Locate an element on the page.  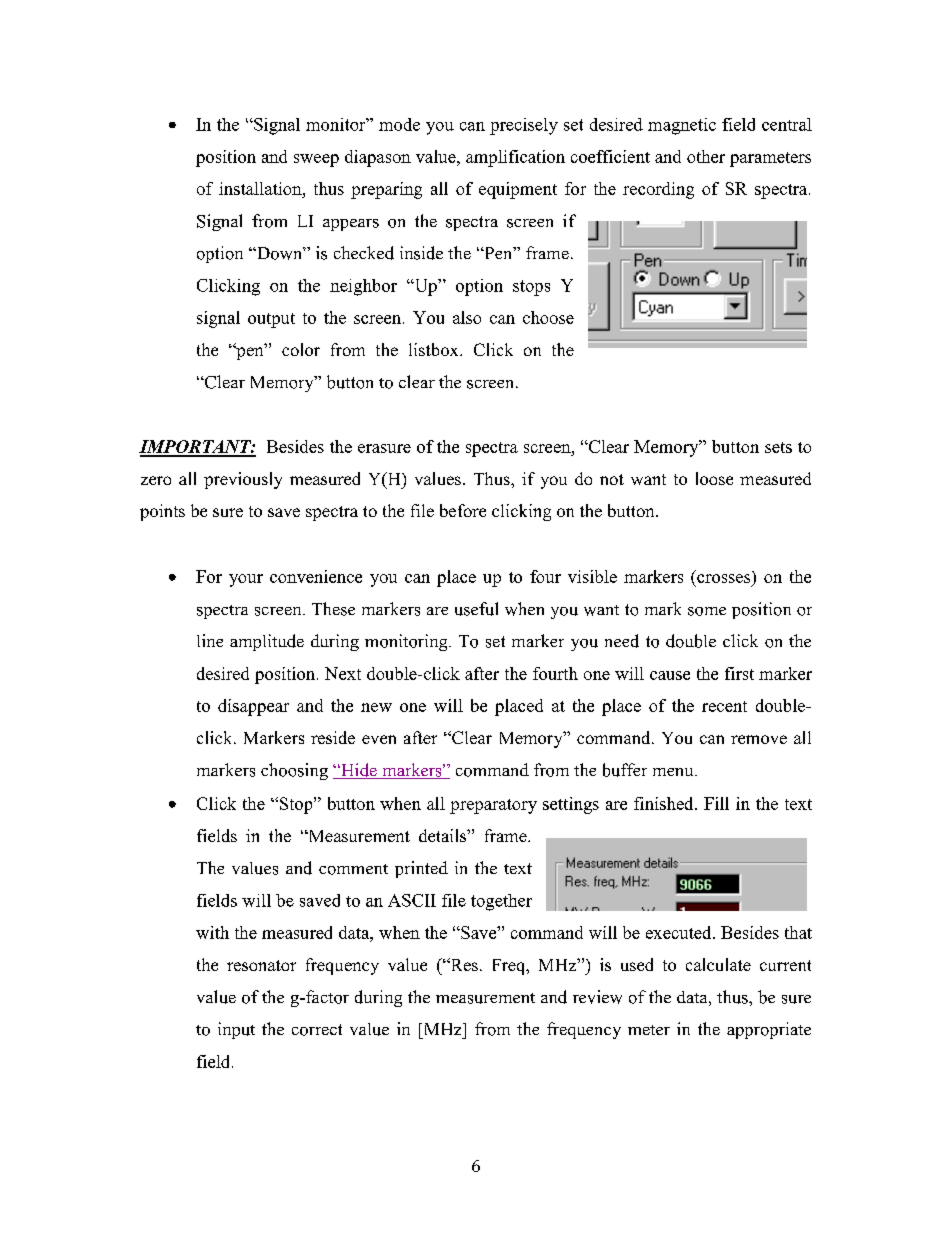
previously is located at coordinates (243, 480).
